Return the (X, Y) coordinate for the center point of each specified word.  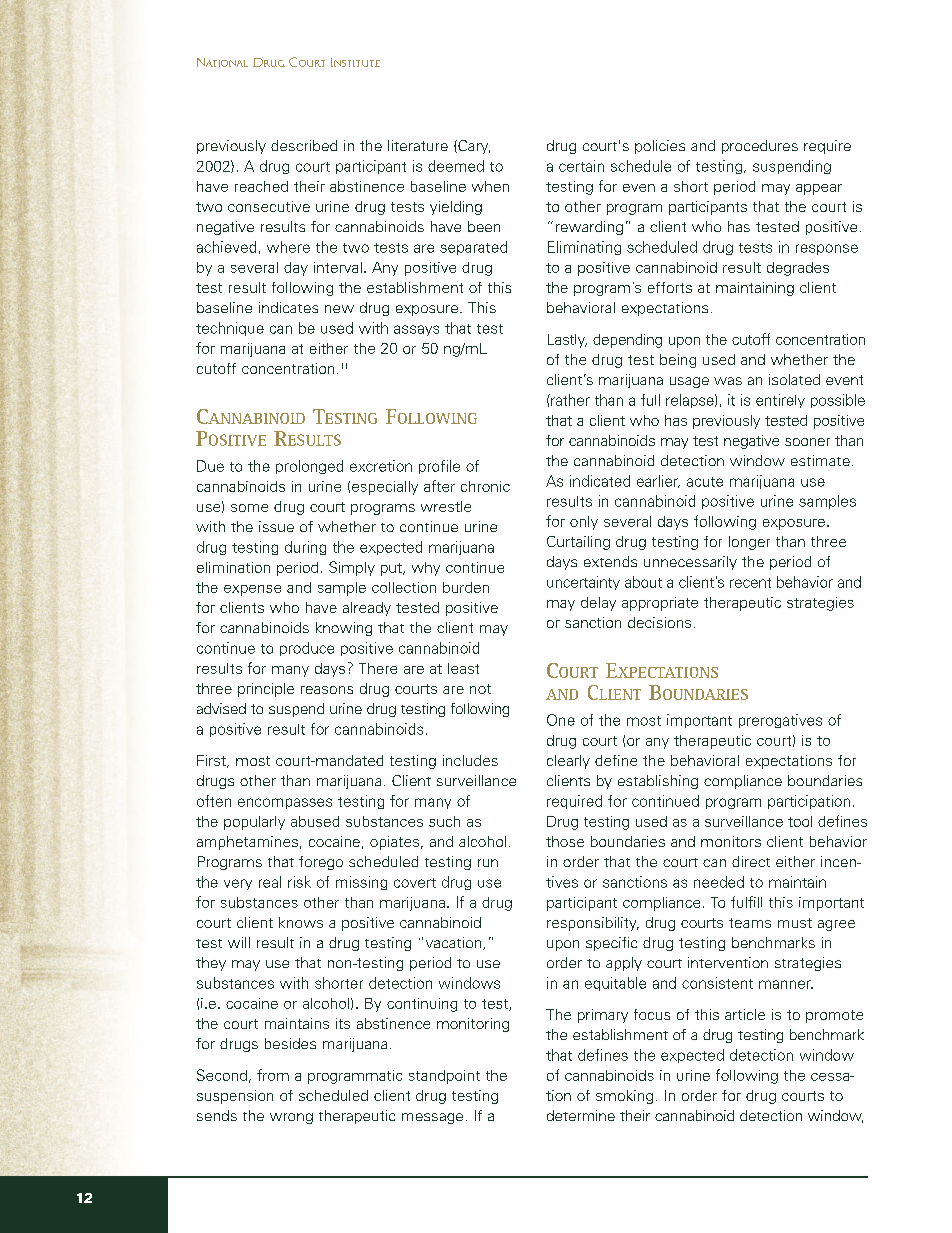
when (490, 186)
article (745, 1014)
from (273, 1075)
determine (581, 1115)
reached (261, 186)
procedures (760, 147)
